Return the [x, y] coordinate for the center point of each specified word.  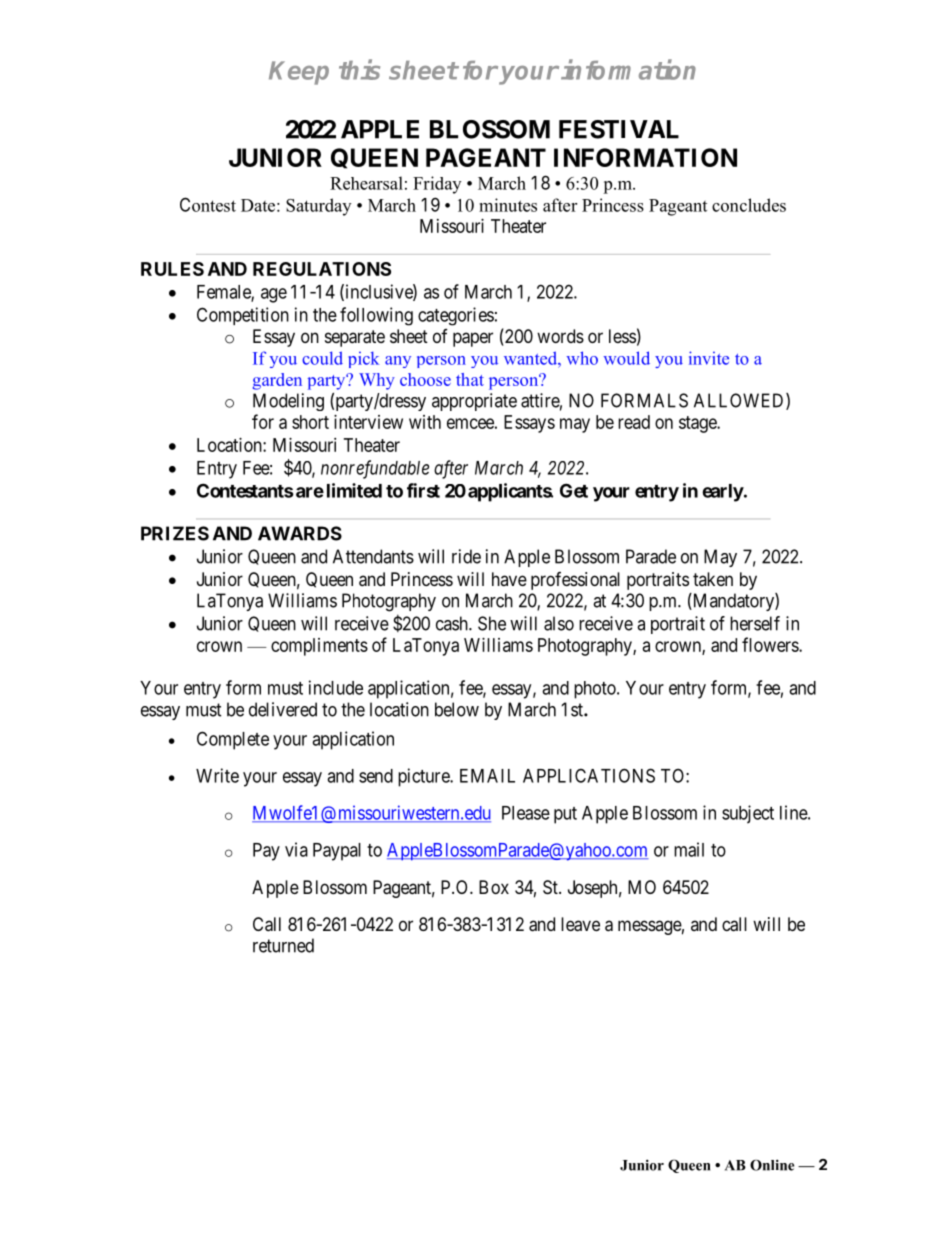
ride [466, 556]
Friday [437, 185]
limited [354, 490]
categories [456, 316]
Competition [243, 316]
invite [709, 358]
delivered [283, 709]
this [359, 69]
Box [494, 887]
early [723, 493]
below [457, 709]
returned [283, 945]
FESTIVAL [619, 129]
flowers [771, 644]
